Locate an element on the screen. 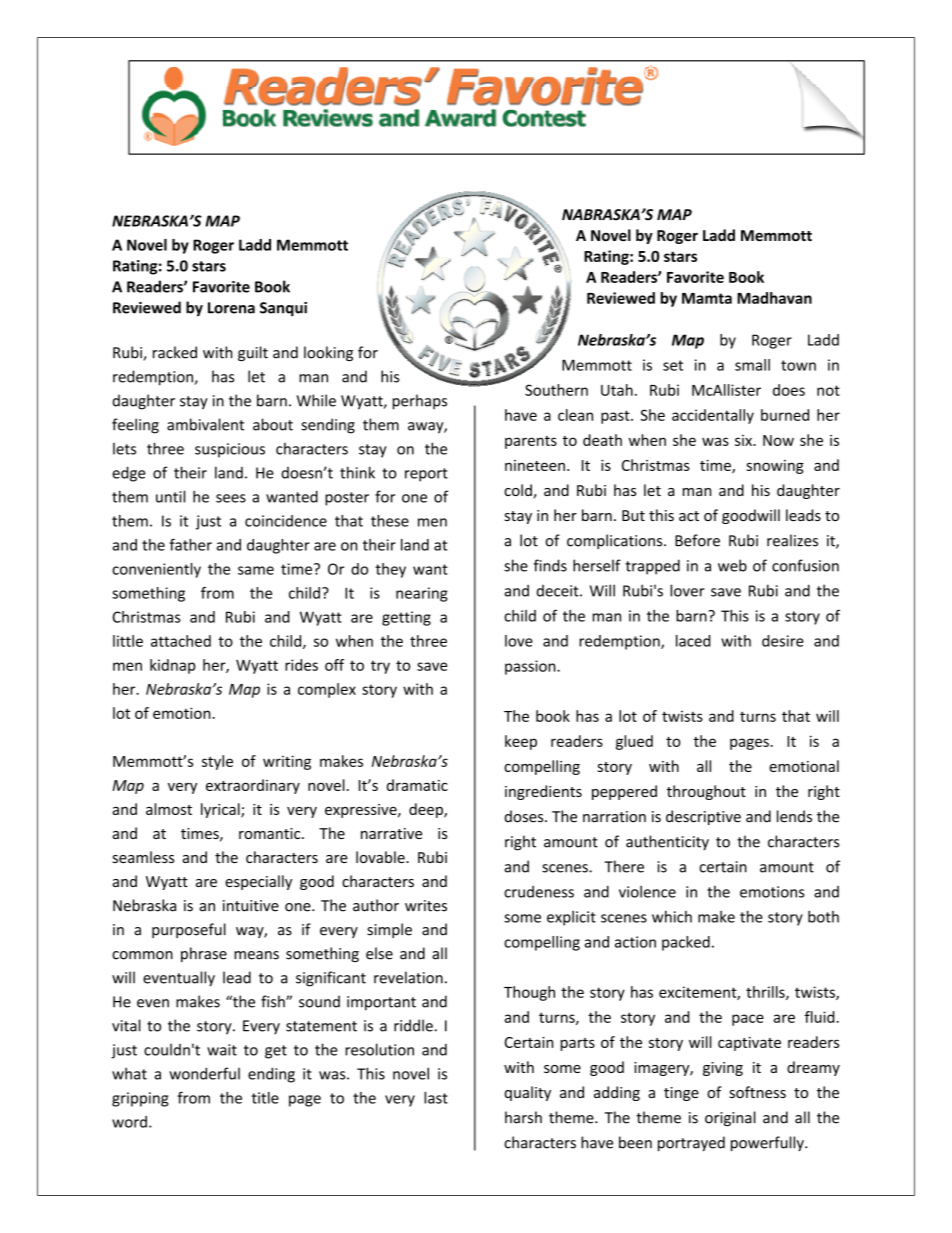  harsh is located at coordinates (523, 1117).
